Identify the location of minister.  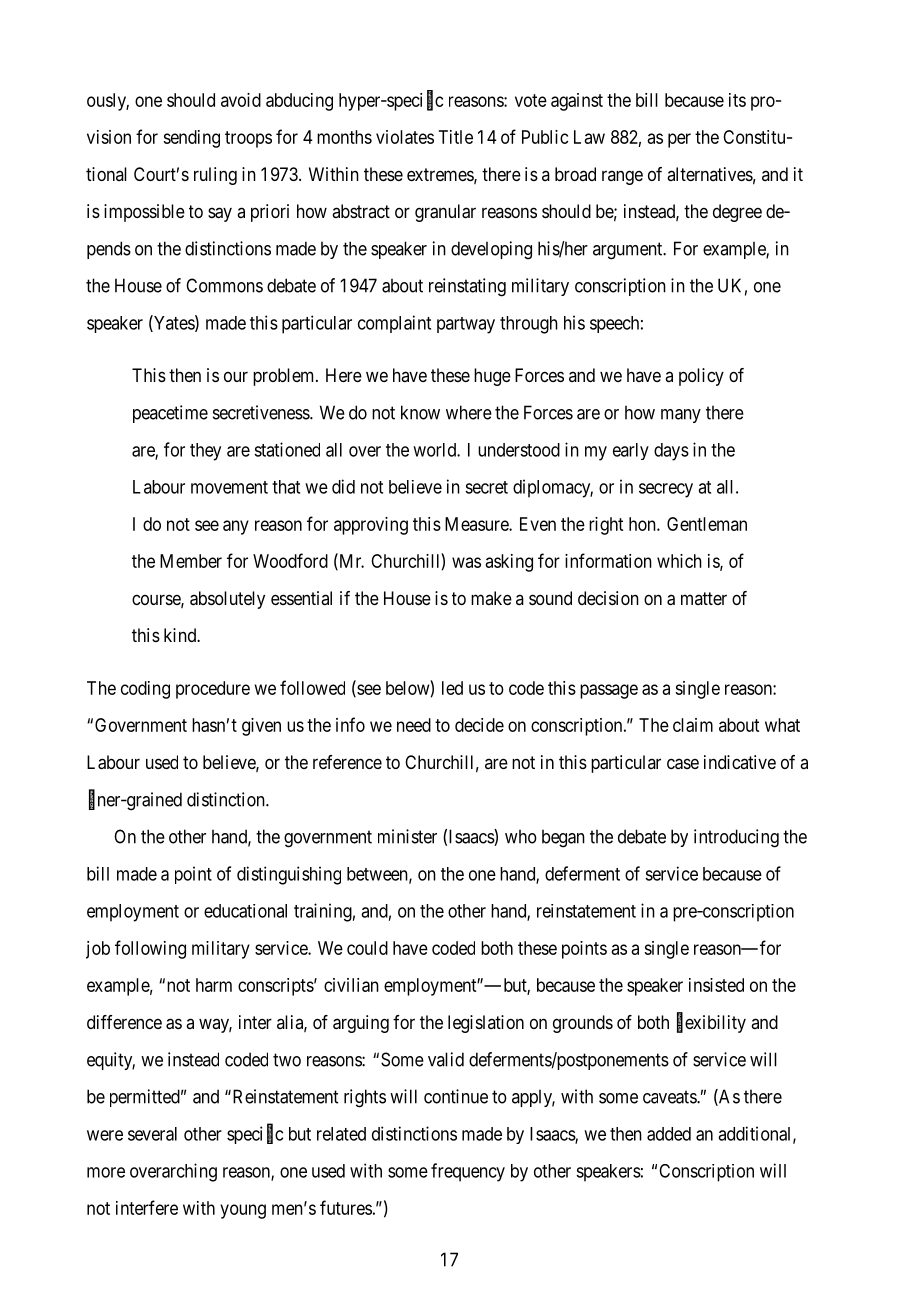
(407, 836).
